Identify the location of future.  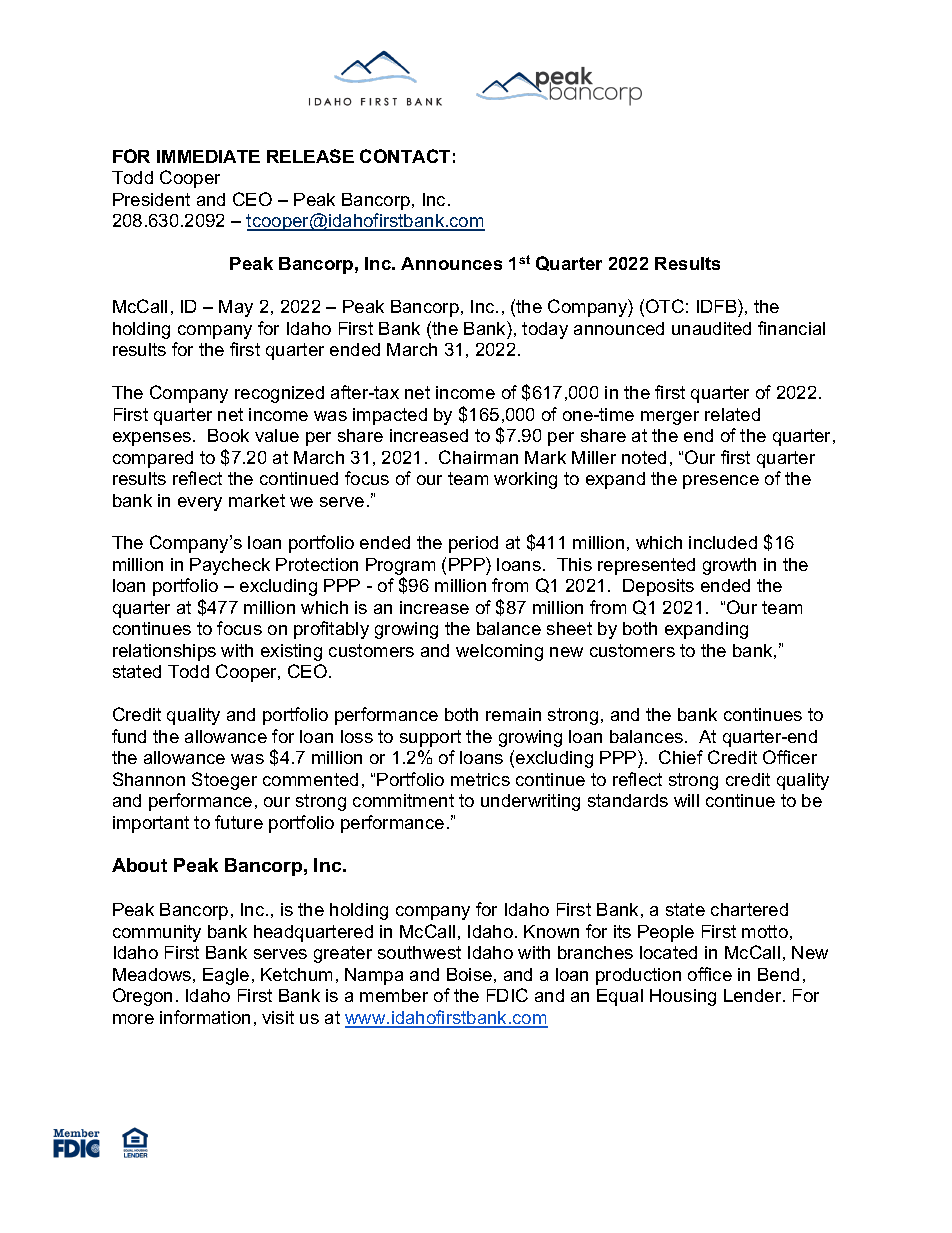
(239, 822).
